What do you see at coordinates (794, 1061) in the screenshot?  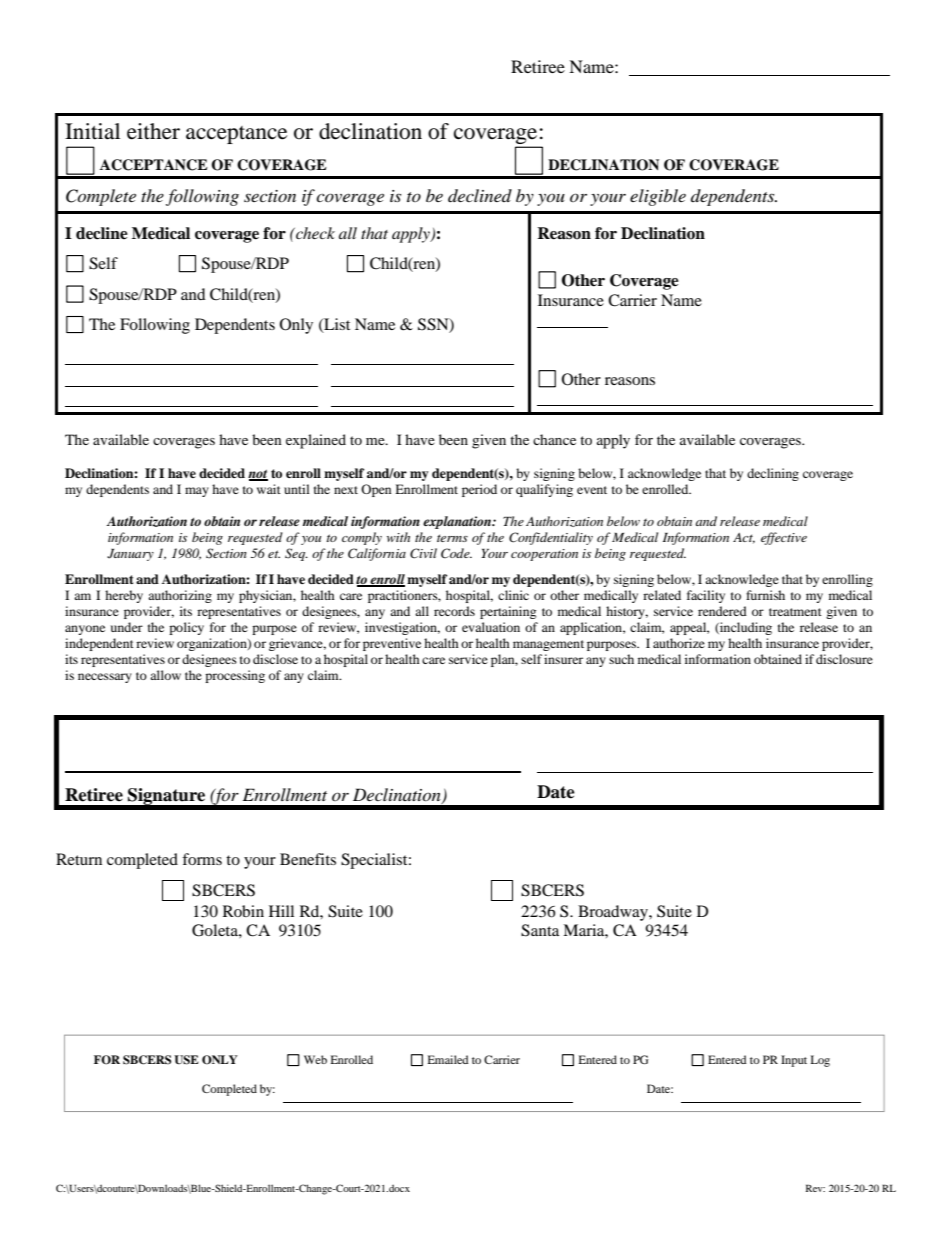 I see `Input` at bounding box center [794, 1061].
